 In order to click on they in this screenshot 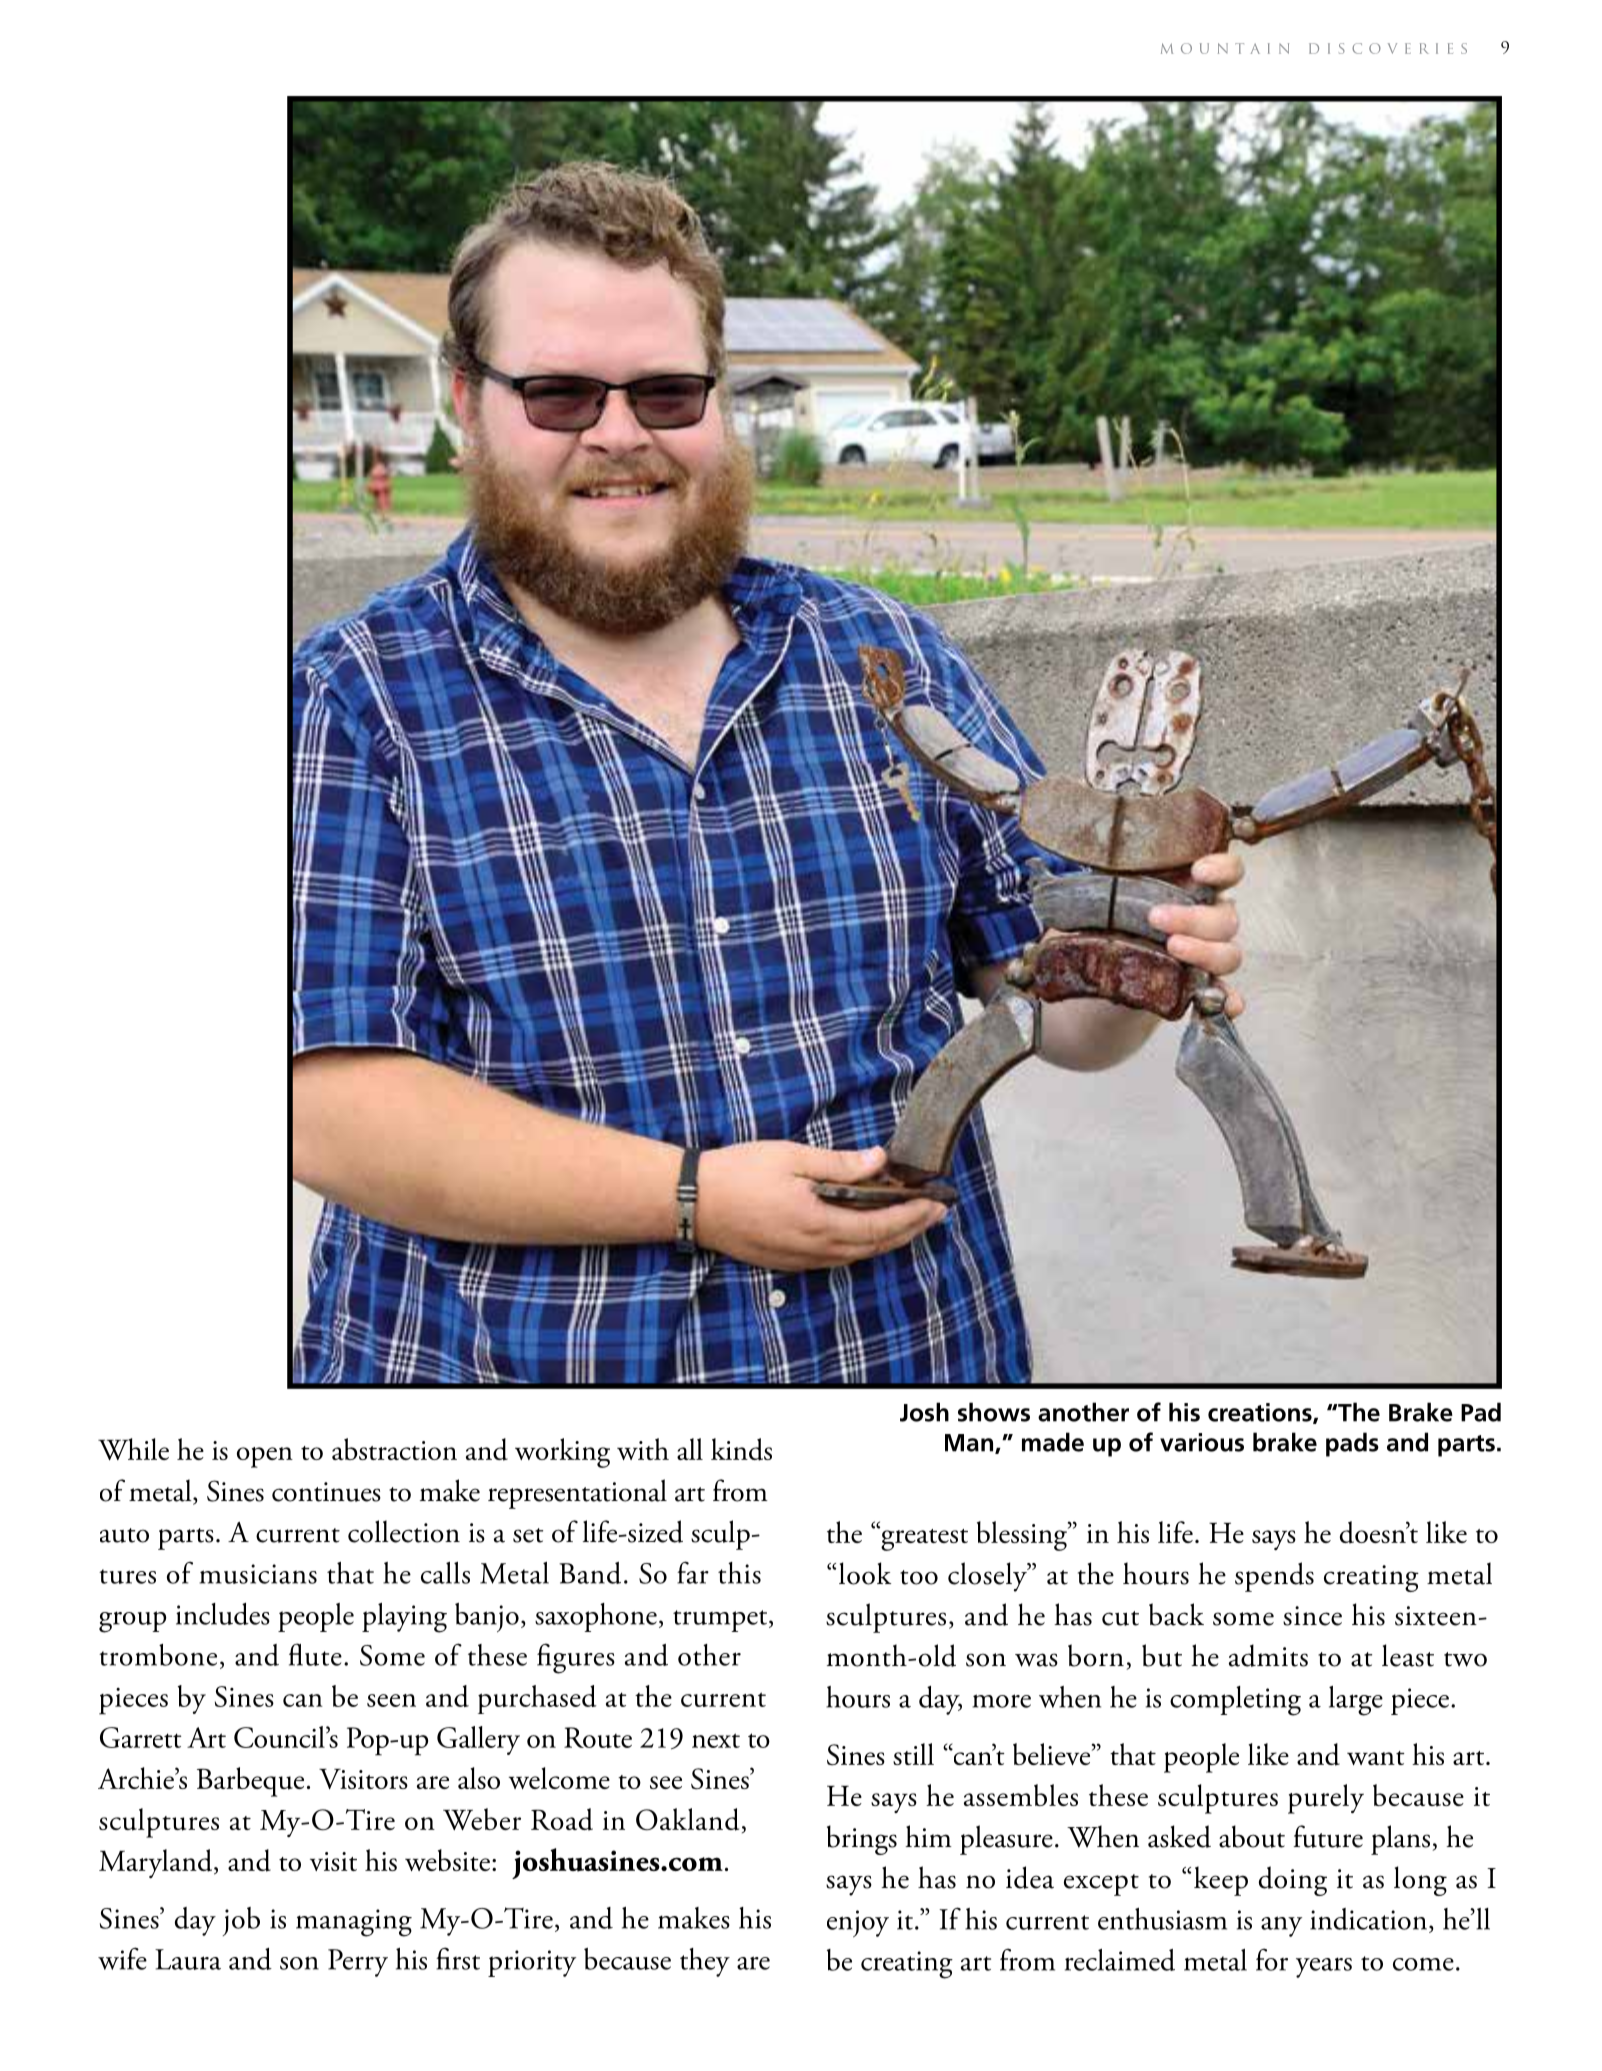, I will do `click(705, 1962)`.
